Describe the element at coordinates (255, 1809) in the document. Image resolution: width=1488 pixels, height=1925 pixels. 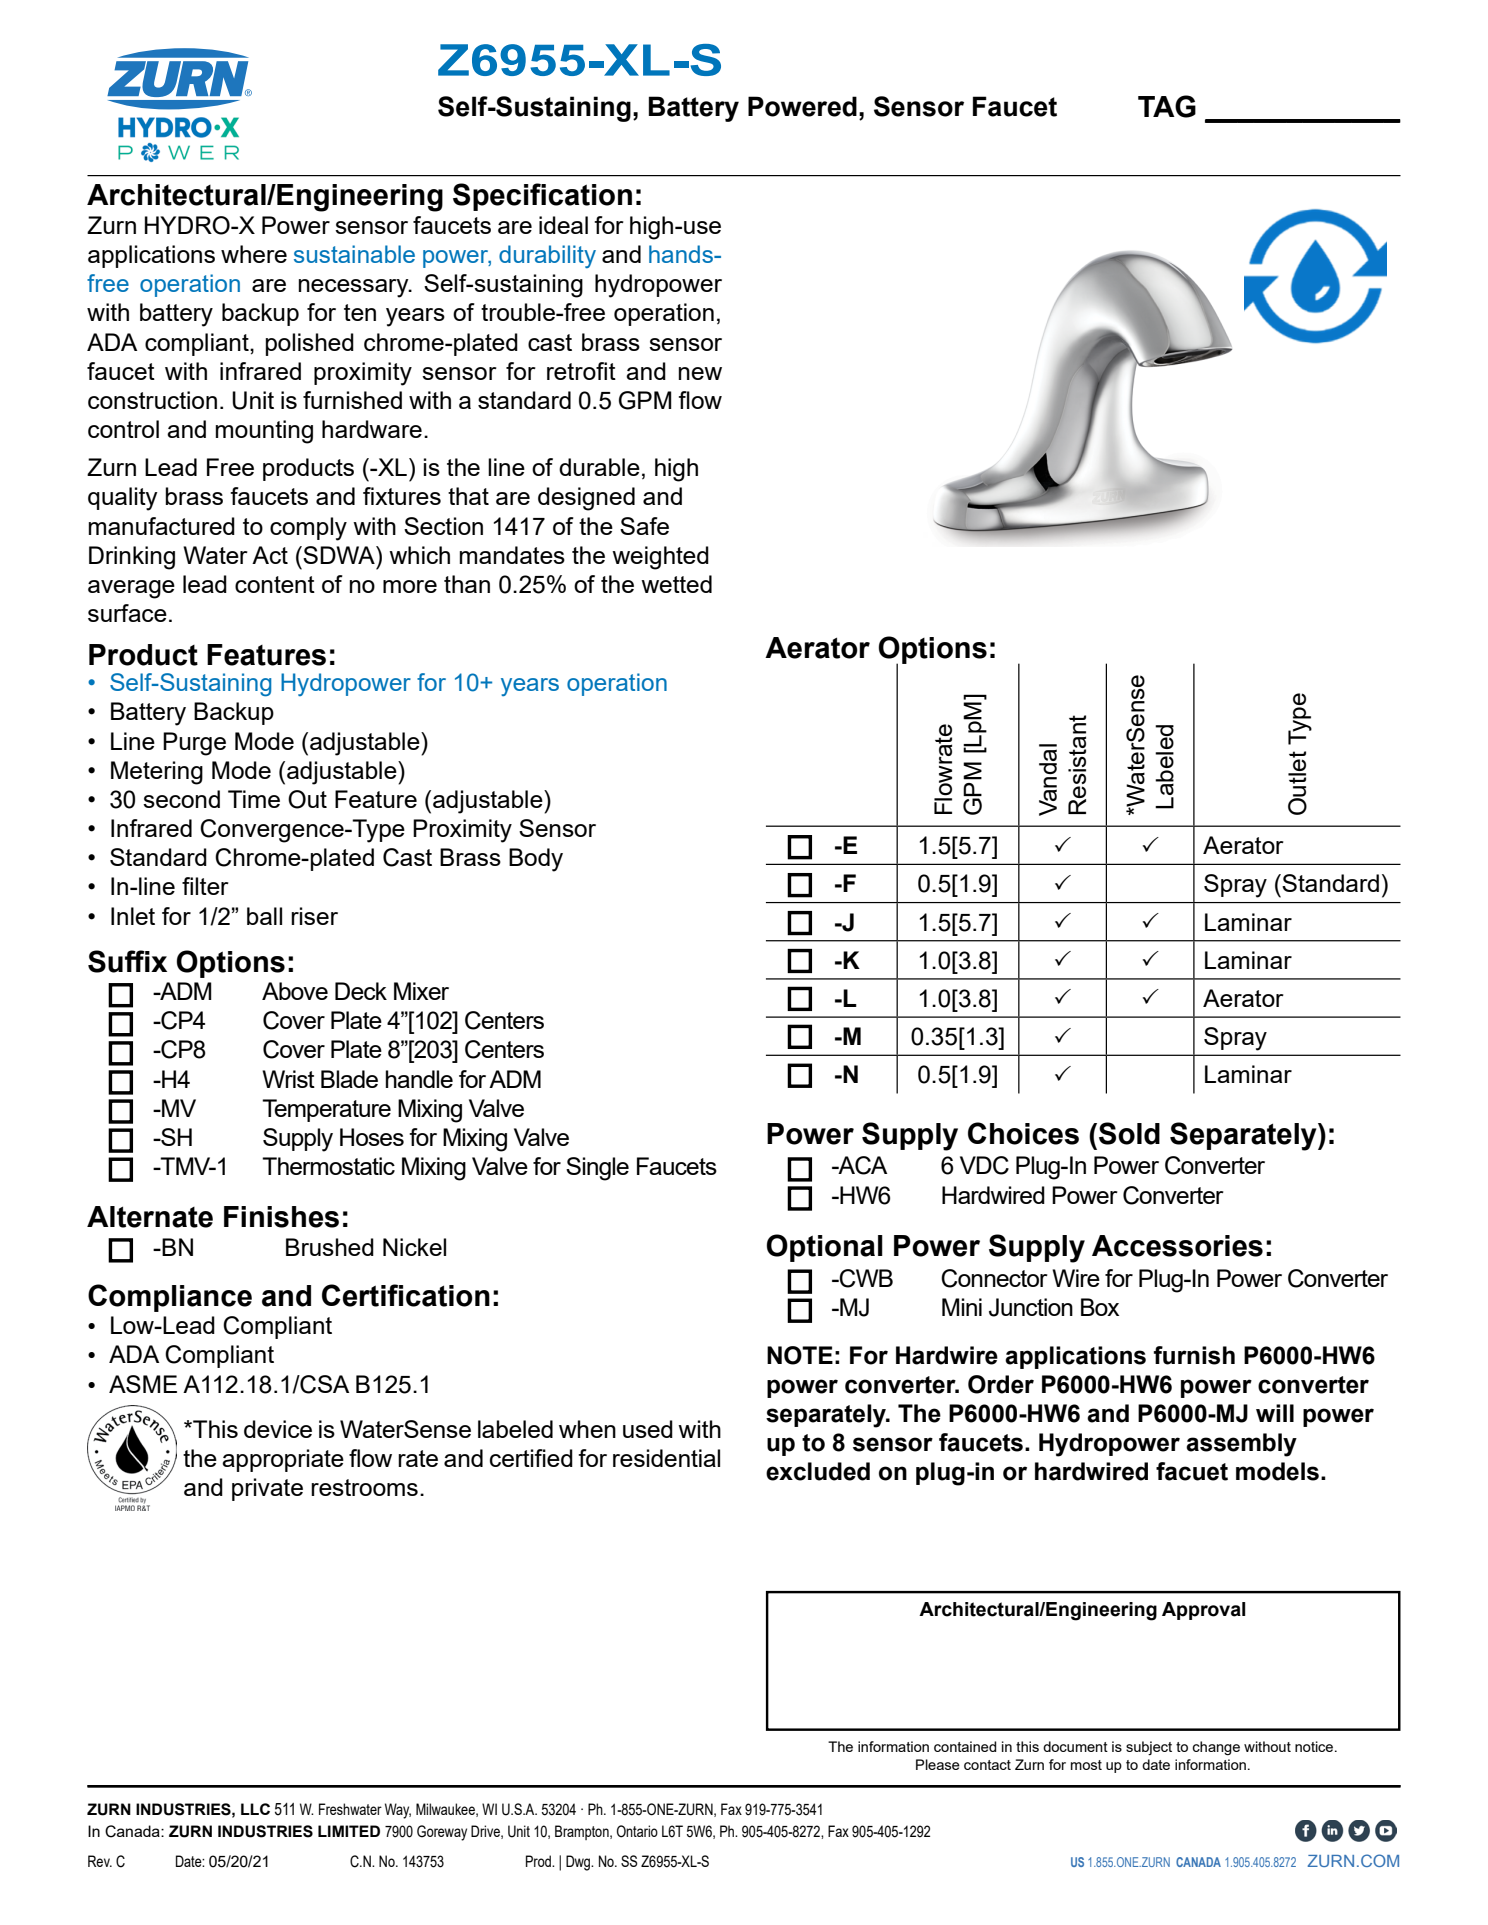
I see `LLC` at that location.
